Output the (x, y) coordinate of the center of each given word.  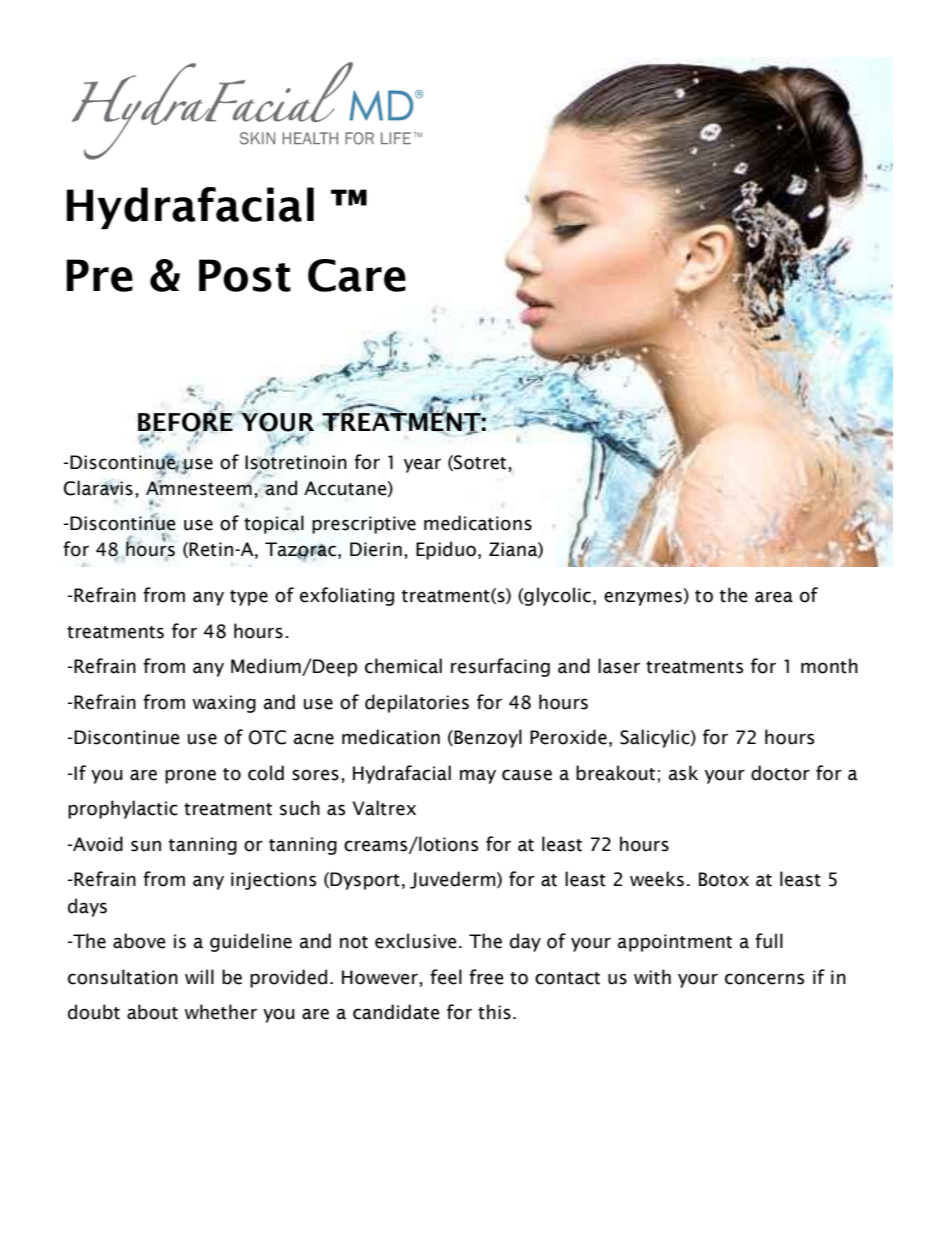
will (199, 976)
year (422, 465)
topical (274, 524)
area (774, 597)
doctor (780, 773)
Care (357, 275)
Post (245, 275)
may (478, 776)
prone (190, 776)
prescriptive (364, 525)
